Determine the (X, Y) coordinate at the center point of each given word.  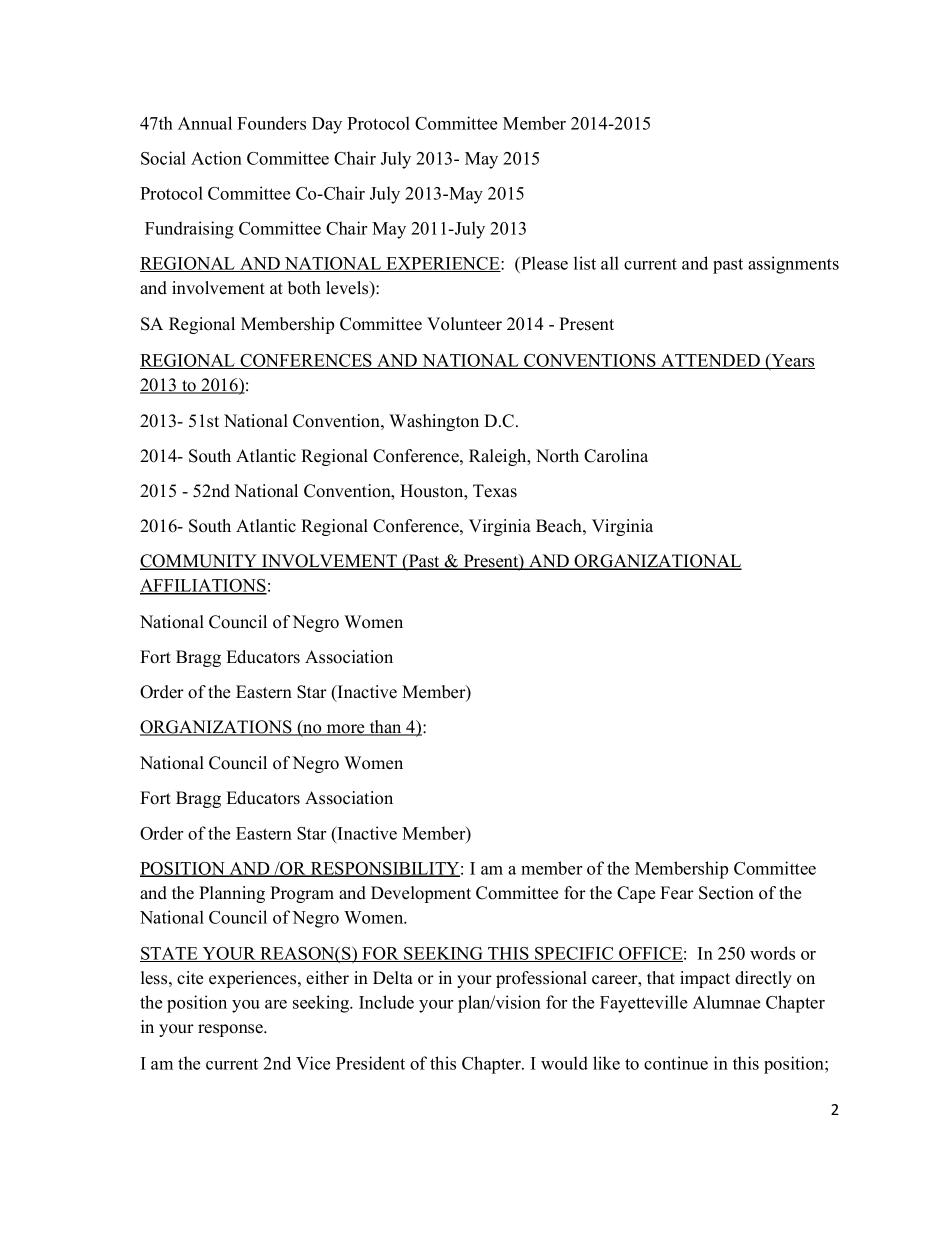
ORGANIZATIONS (217, 728)
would (564, 1063)
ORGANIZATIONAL (657, 562)
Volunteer (464, 324)
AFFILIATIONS (203, 587)
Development (421, 894)
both (304, 288)
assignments (793, 265)
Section (726, 893)
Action (216, 158)
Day (327, 125)
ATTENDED (710, 361)
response (231, 1030)
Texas (495, 491)
